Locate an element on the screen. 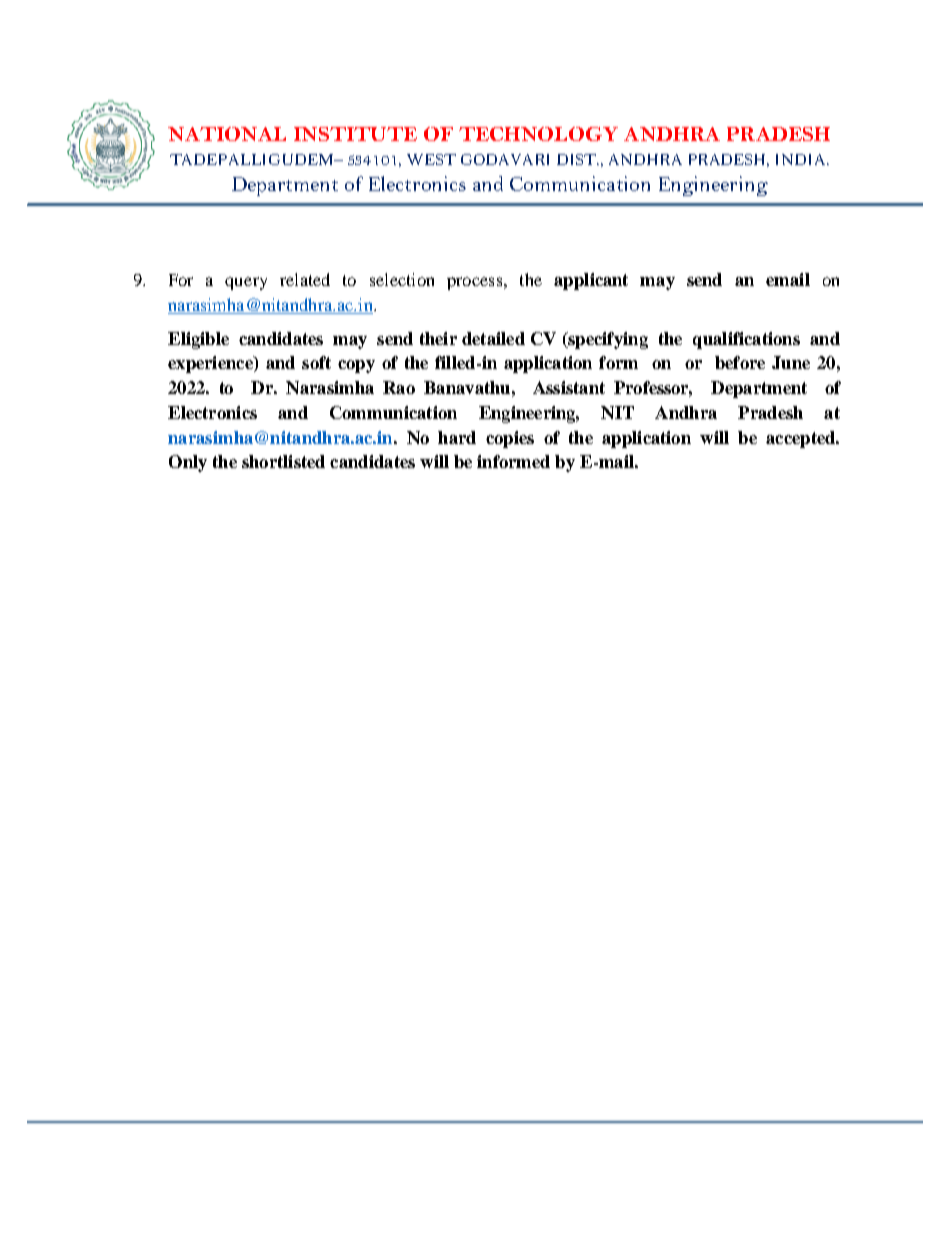  soft is located at coordinates (316, 362).
